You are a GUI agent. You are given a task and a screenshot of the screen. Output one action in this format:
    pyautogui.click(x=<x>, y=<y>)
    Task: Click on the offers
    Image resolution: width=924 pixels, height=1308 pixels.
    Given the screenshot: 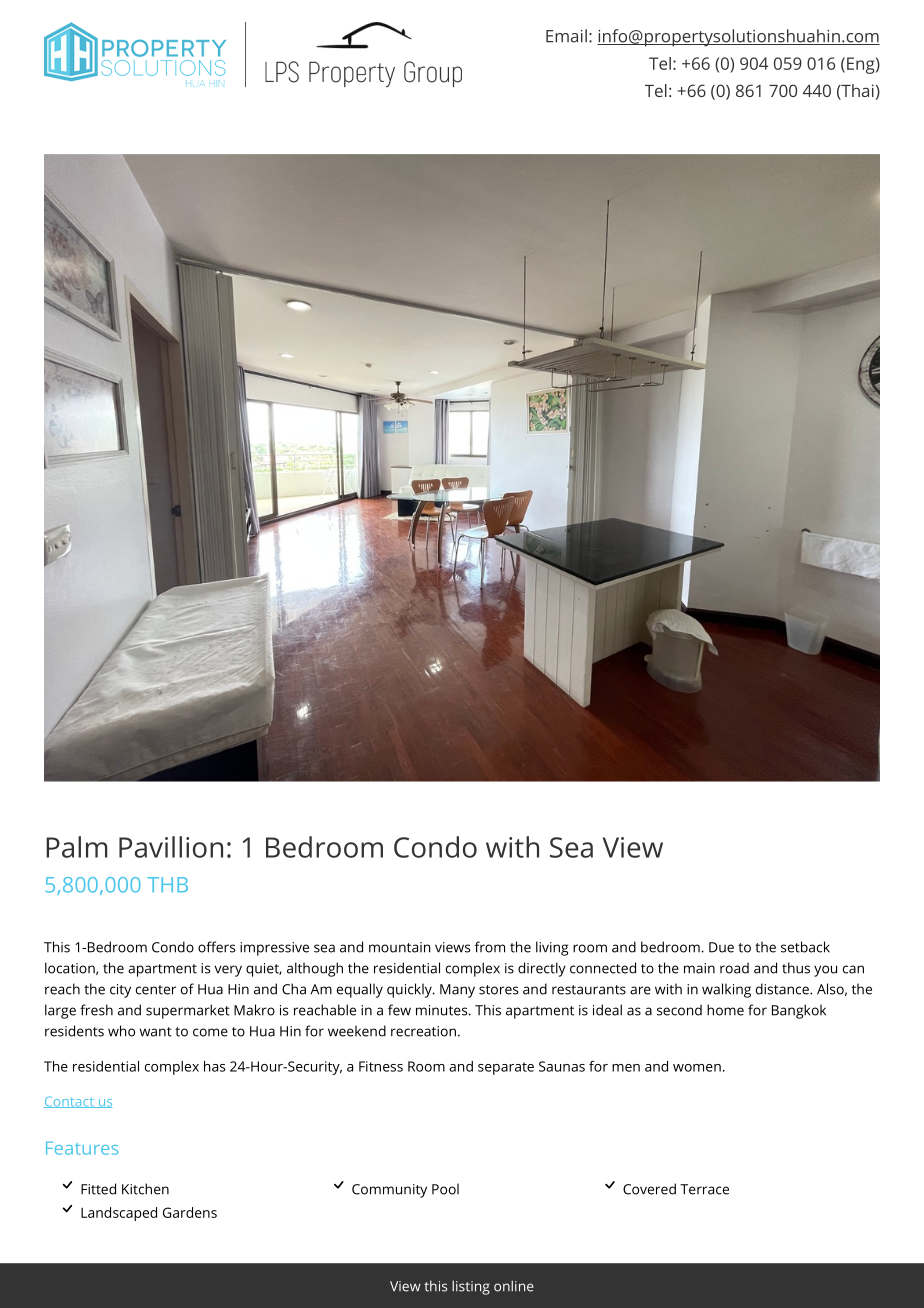 What is the action you would take?
    pyautogui.click(x=217, y=947)
